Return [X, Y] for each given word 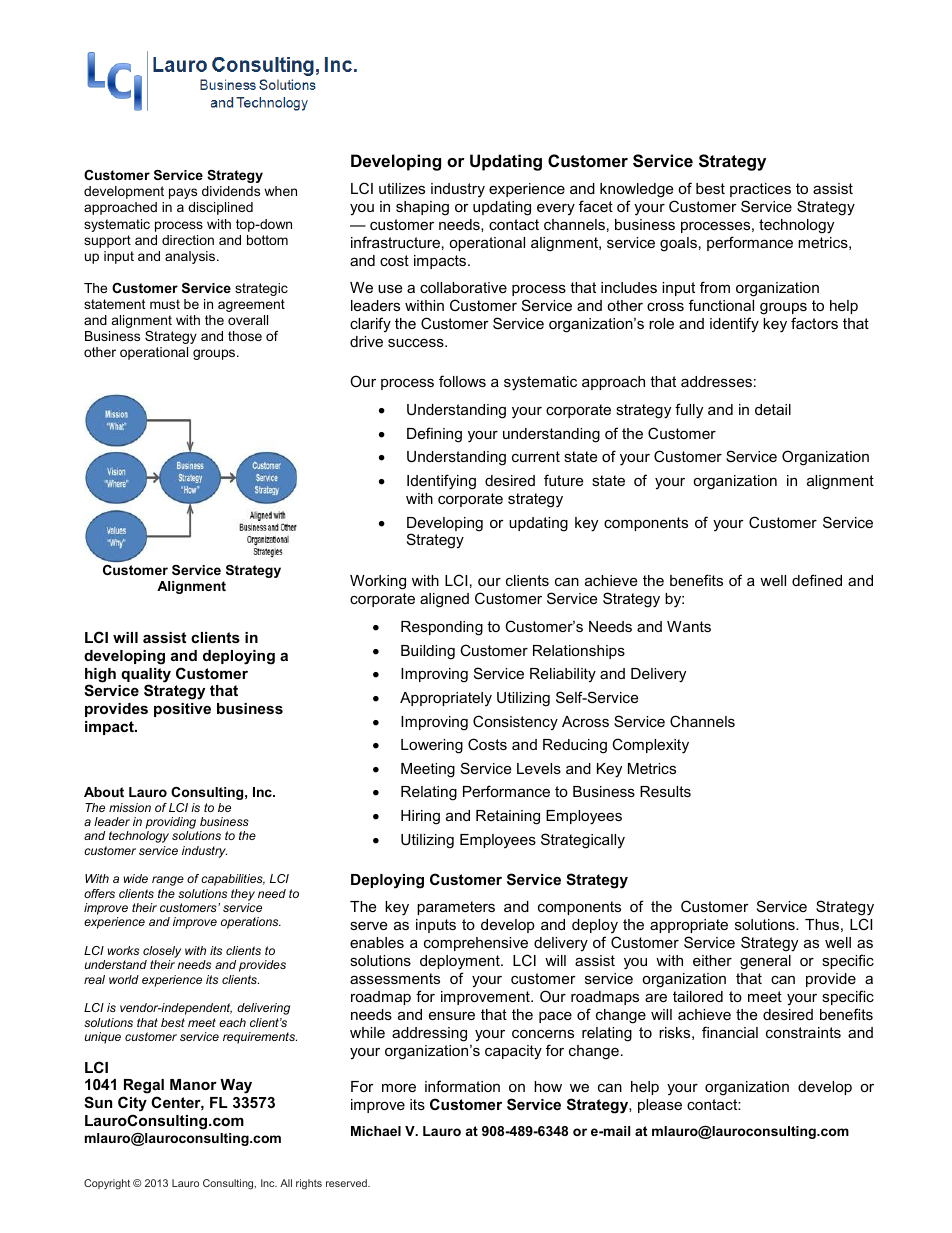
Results [665, 791]
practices [760, 190]
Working [378, 582]
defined [817, 580]
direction [188, 240]
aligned [444, 600]
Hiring [420, 817]
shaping [422, 208]
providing [172, 824]
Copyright [107, 1184]
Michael [376, 1131]
